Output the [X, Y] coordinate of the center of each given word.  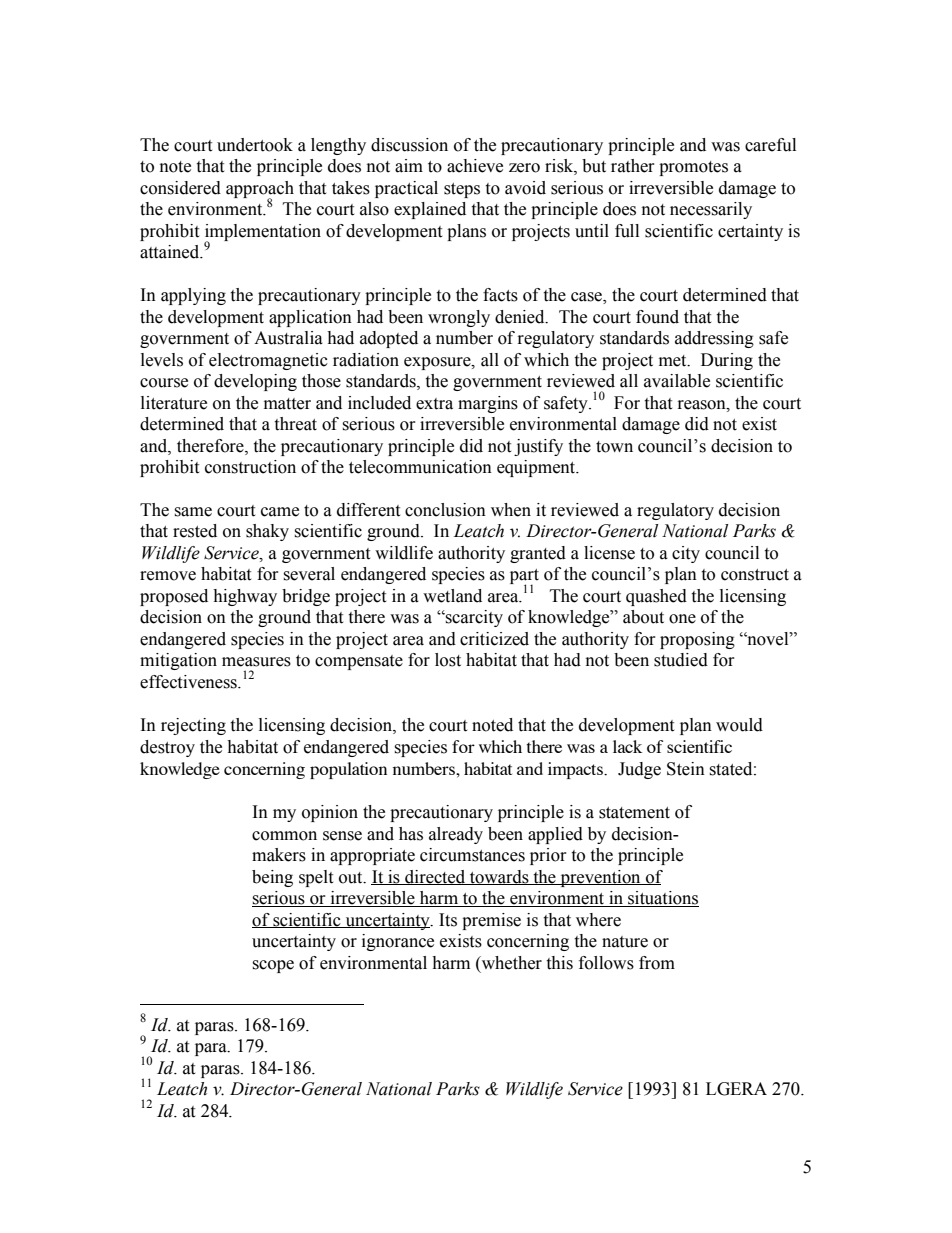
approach [260, 190]
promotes [693, 168]
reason [703, 405]
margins [488, 404]
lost [448, 660]
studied [681, 660]
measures [256, 662]
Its [448, 920]
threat [295, 424]
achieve [475, 166]
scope [273, 966]
